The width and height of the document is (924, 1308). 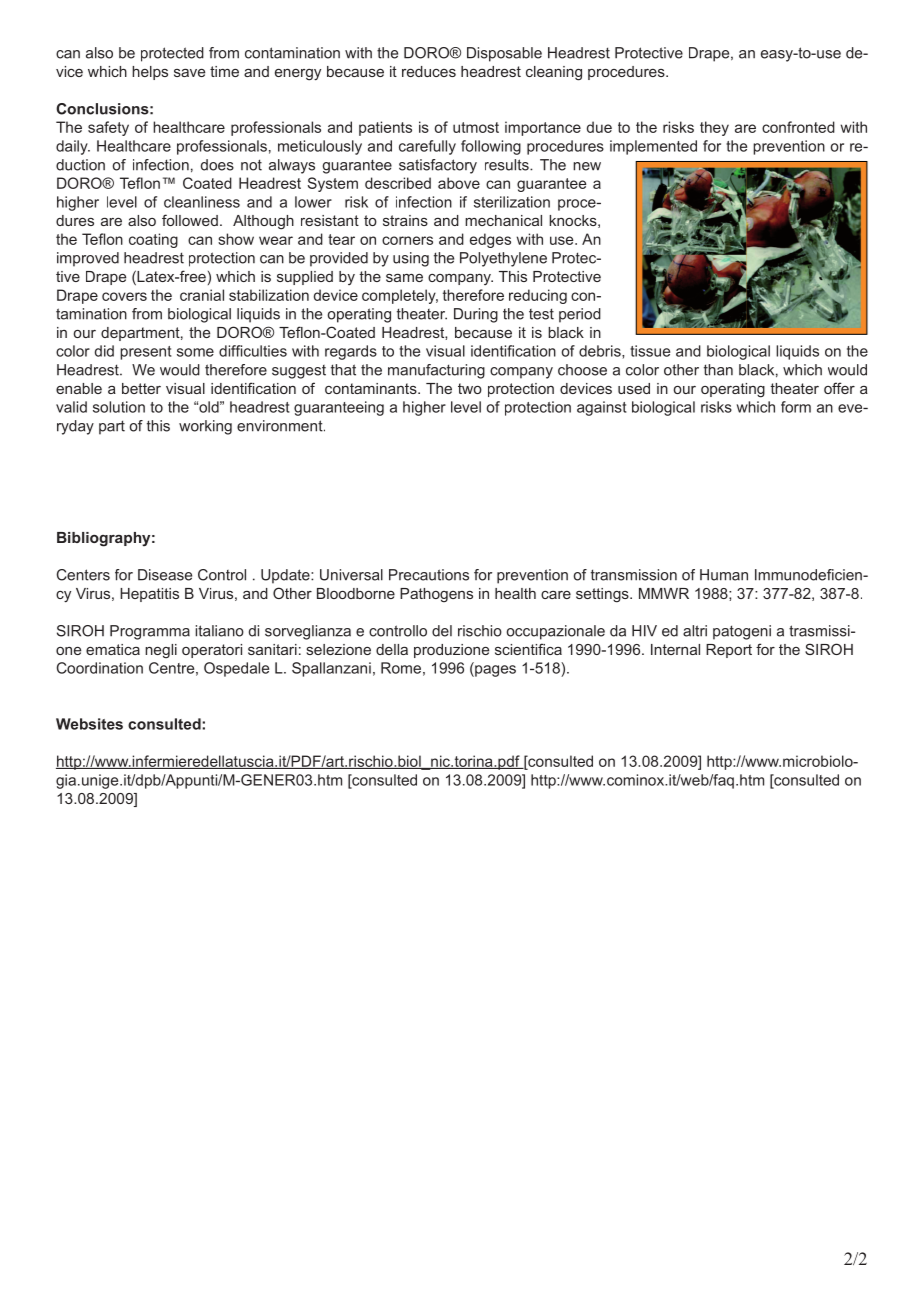 What do you see at coordinates (714, 128) in the document?
I see `they` at bounding box center [714, 128].
